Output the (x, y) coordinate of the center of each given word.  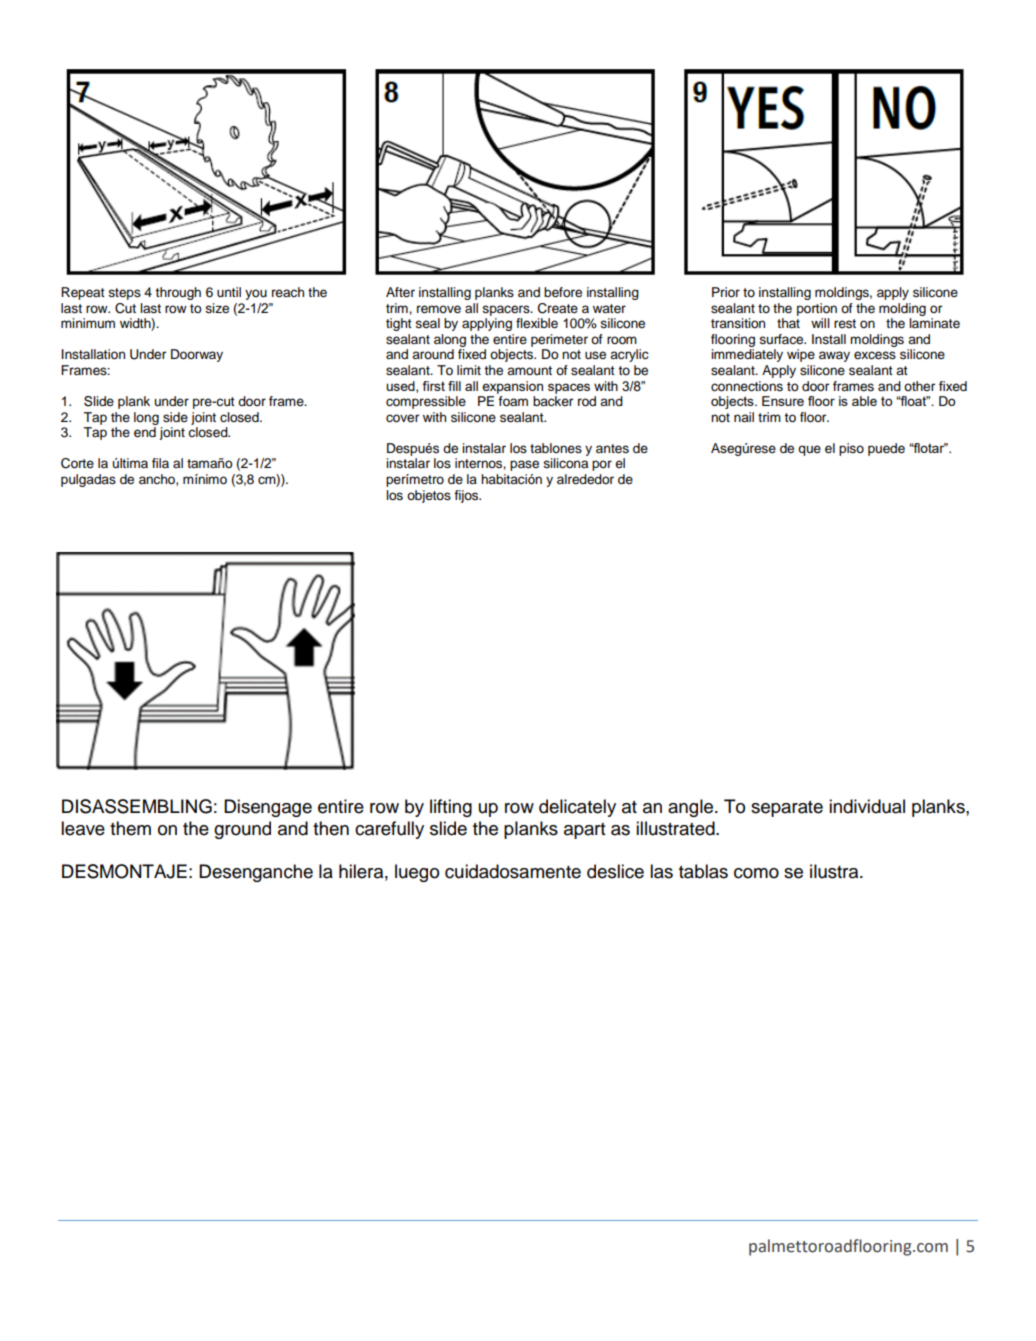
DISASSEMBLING (137, 806)
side (175, 417)
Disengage (268, 808)
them (130, 828)
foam (513, 401)
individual (867, 806)
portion (817, 309)
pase (524, 465)
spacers (507, 310)
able (864, 401)
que (809, 450)
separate (787, 808)
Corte (77, 463)
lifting (451, 808)
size (217, 308)
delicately (577, 808)
